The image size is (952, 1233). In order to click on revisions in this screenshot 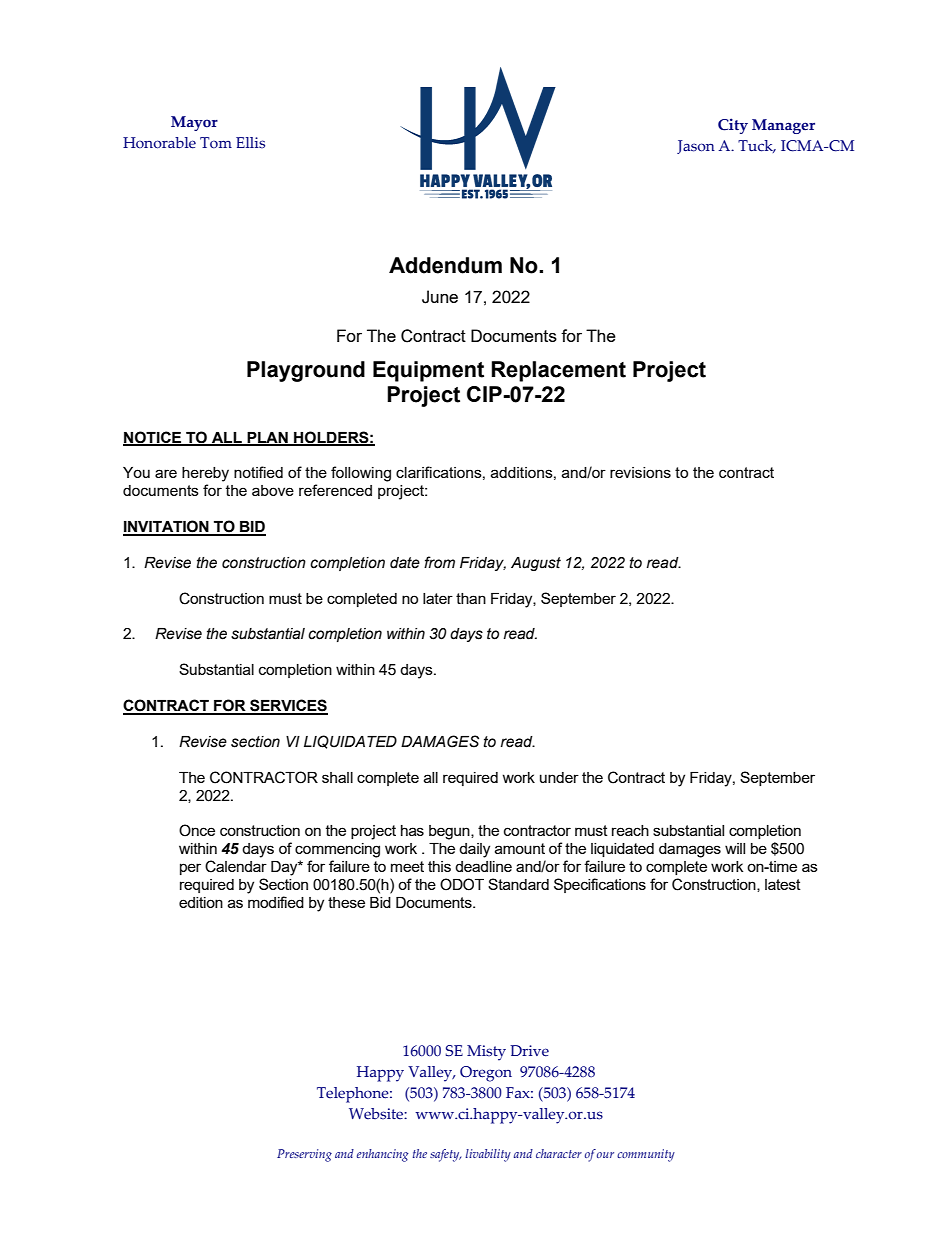, I will do `click(640, 472)`.
